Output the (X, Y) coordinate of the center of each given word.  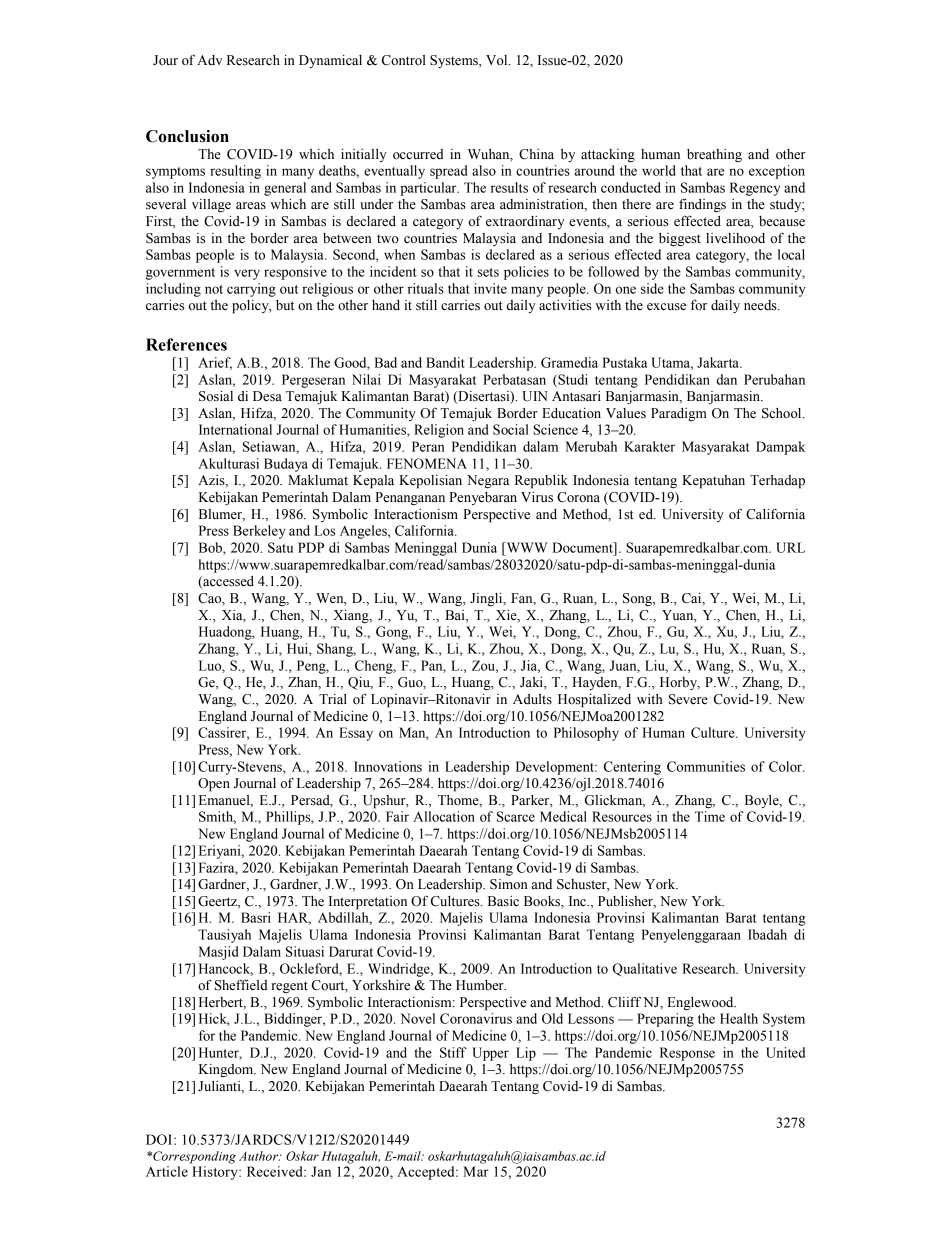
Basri (256, 917)
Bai (456, 615)
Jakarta (719, 362)
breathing (714, 155)
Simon (509, 884)
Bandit (445, 362)
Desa (267, 396)
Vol (498, 60)
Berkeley (259, 532)
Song (638, 599)
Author (260, 1156)
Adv (209, 60)
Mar (476, 1171)
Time (710, 816)
